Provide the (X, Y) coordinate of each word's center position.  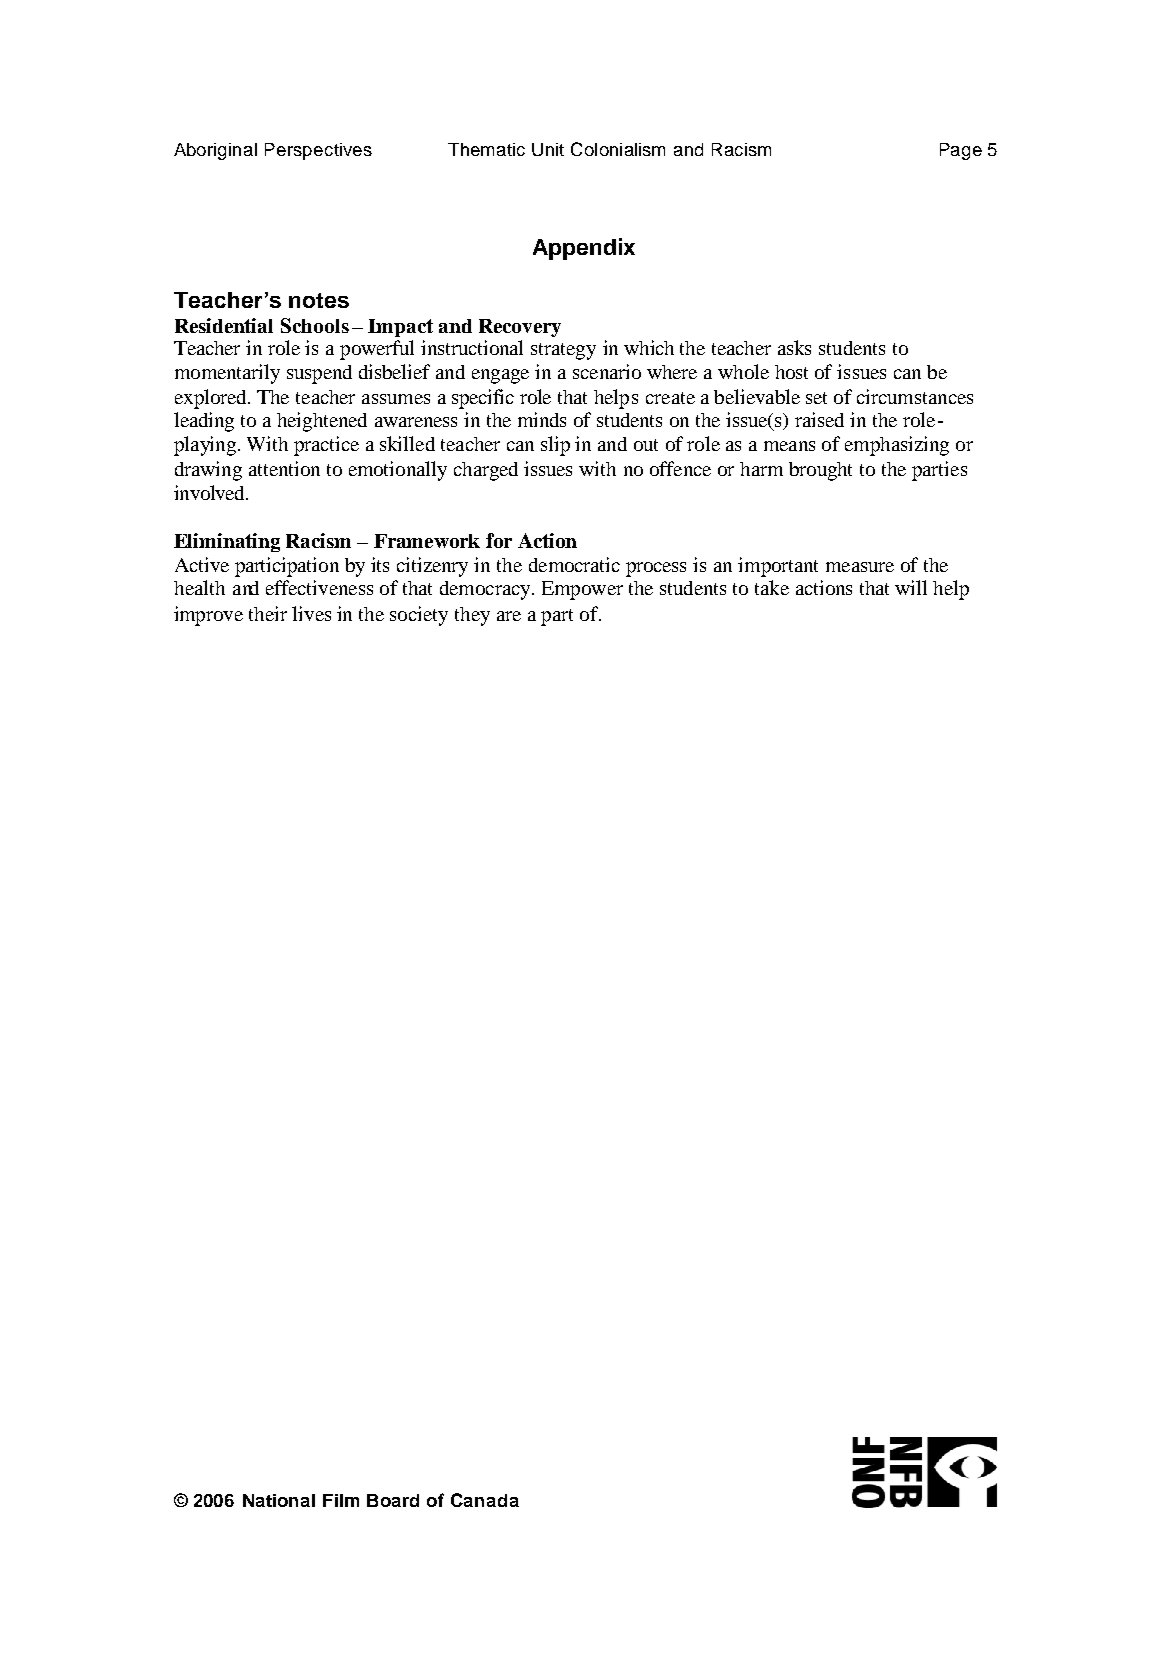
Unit (548, 149)
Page (961, 151)
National (279, 1500)
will (911, 587)
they (472, 616)
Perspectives (318, 151)
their (268, 613)
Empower (582, 590)
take (772, 587)
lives (311, 613)
